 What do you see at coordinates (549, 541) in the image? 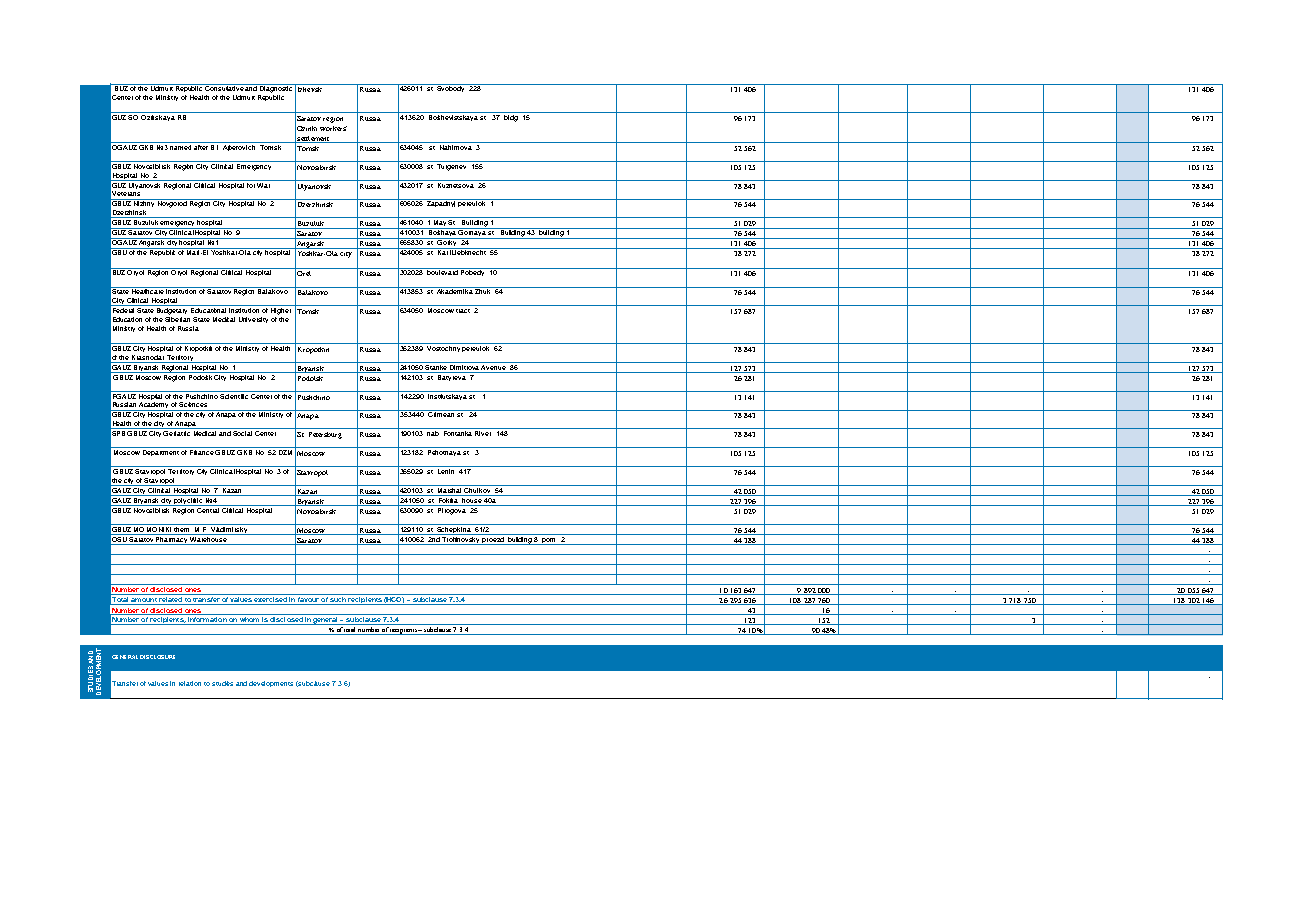
I see `pom` at bounding box center [549, 541].
